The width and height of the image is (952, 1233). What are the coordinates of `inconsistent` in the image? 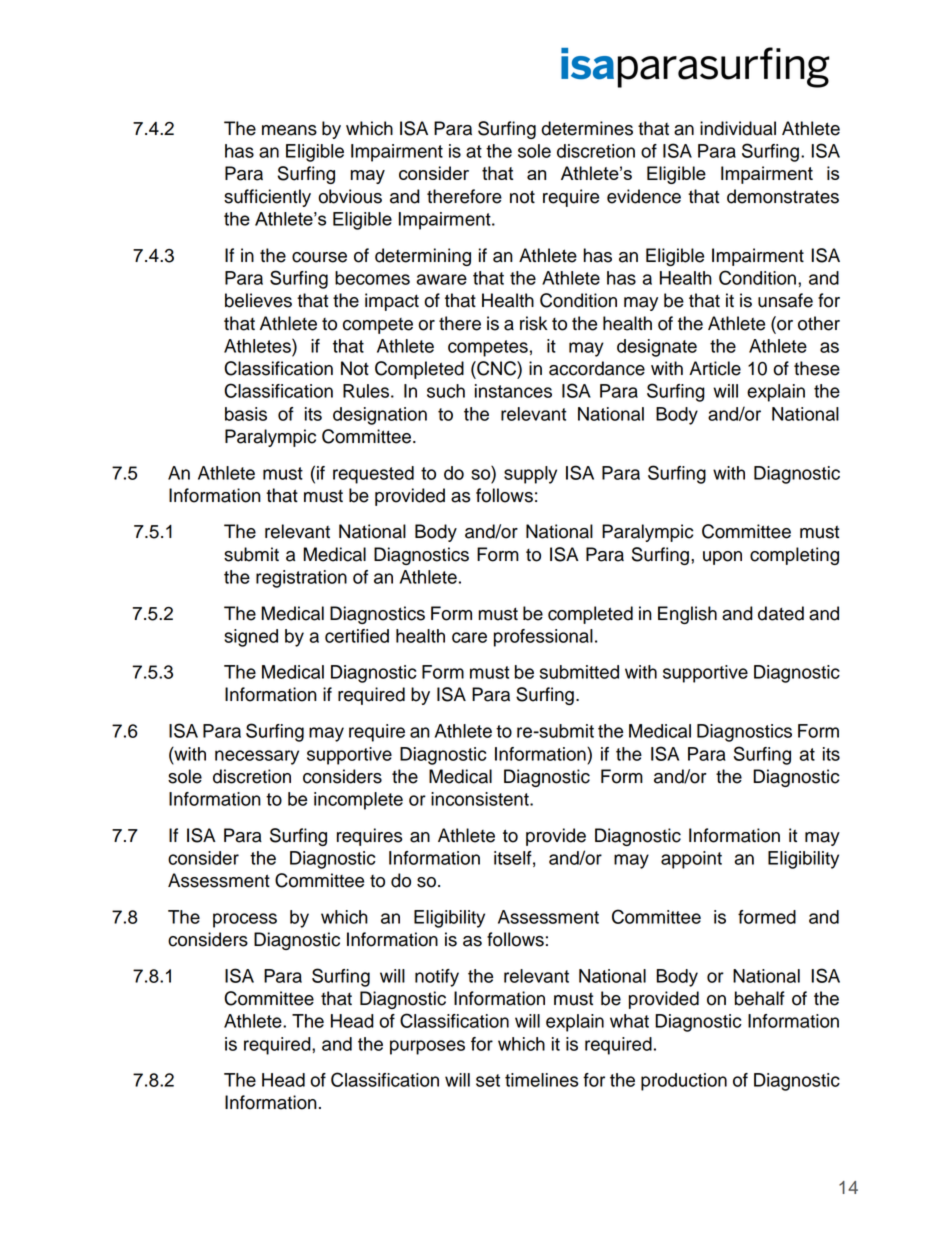 It's located at (481, 799).
